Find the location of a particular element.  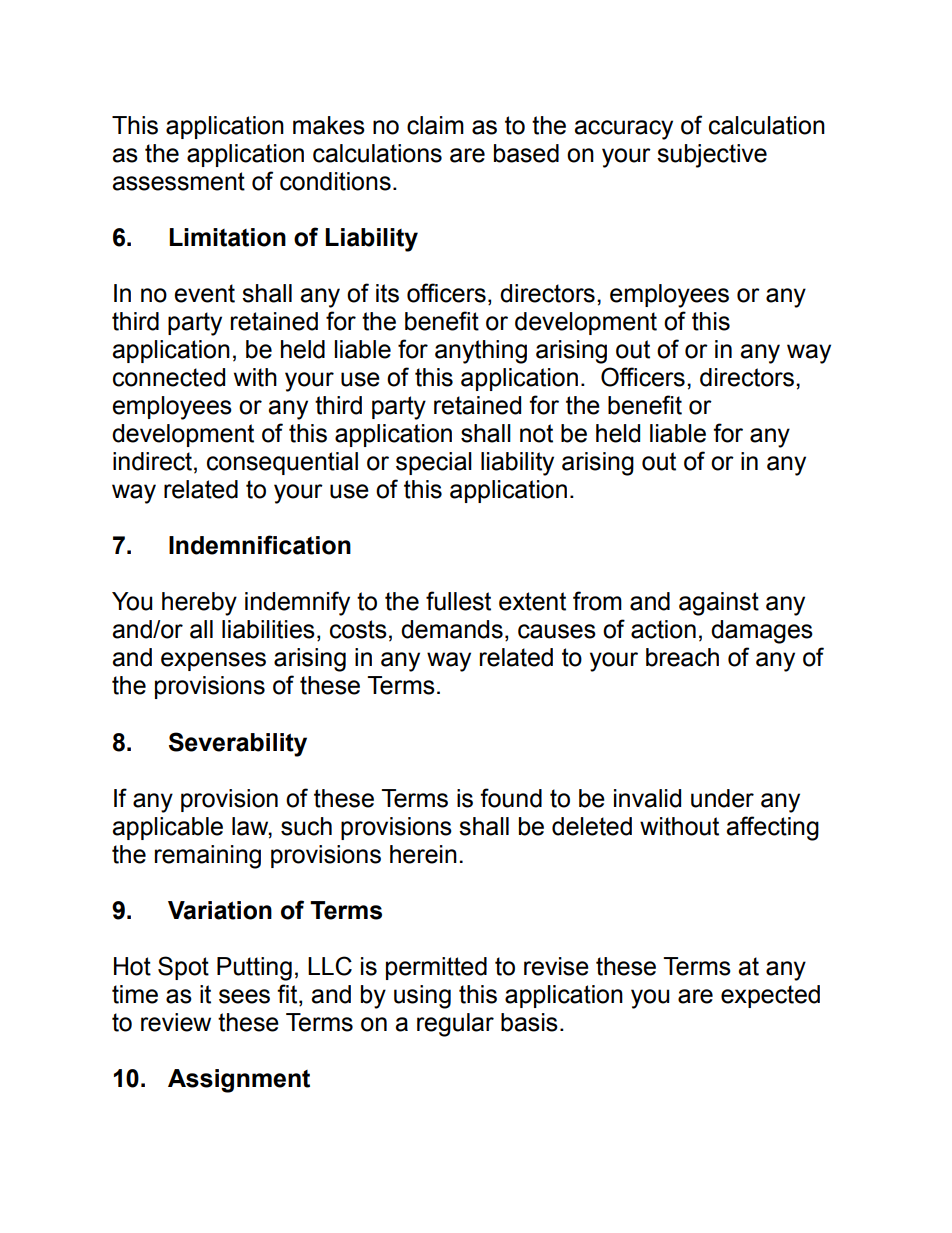

against is located at coordinates (719, 604).
